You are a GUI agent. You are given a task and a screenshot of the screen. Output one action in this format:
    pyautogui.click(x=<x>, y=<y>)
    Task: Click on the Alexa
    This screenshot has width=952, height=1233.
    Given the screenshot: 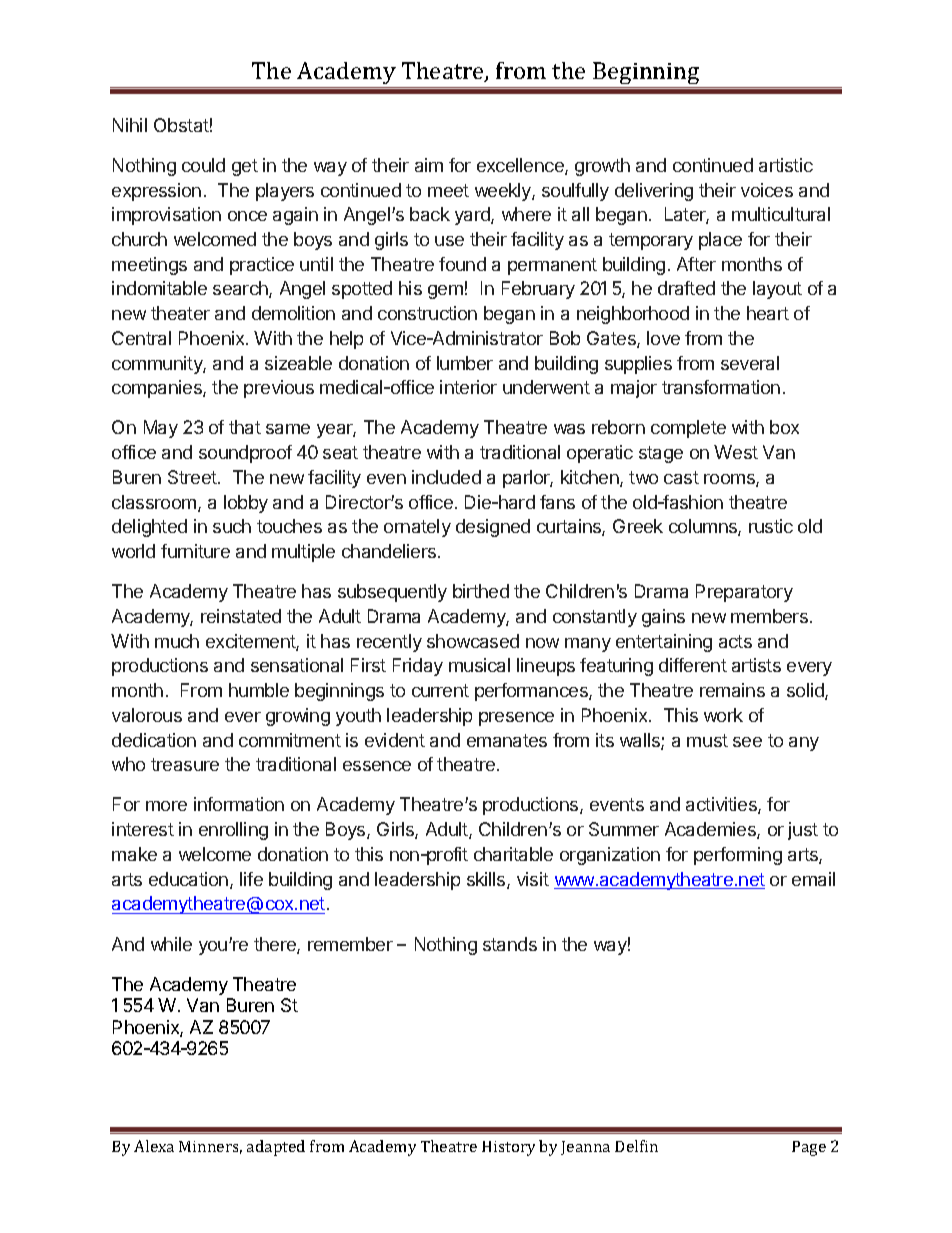 What is the action you would take?
    pyautogui.click(x=154, y=1146)
